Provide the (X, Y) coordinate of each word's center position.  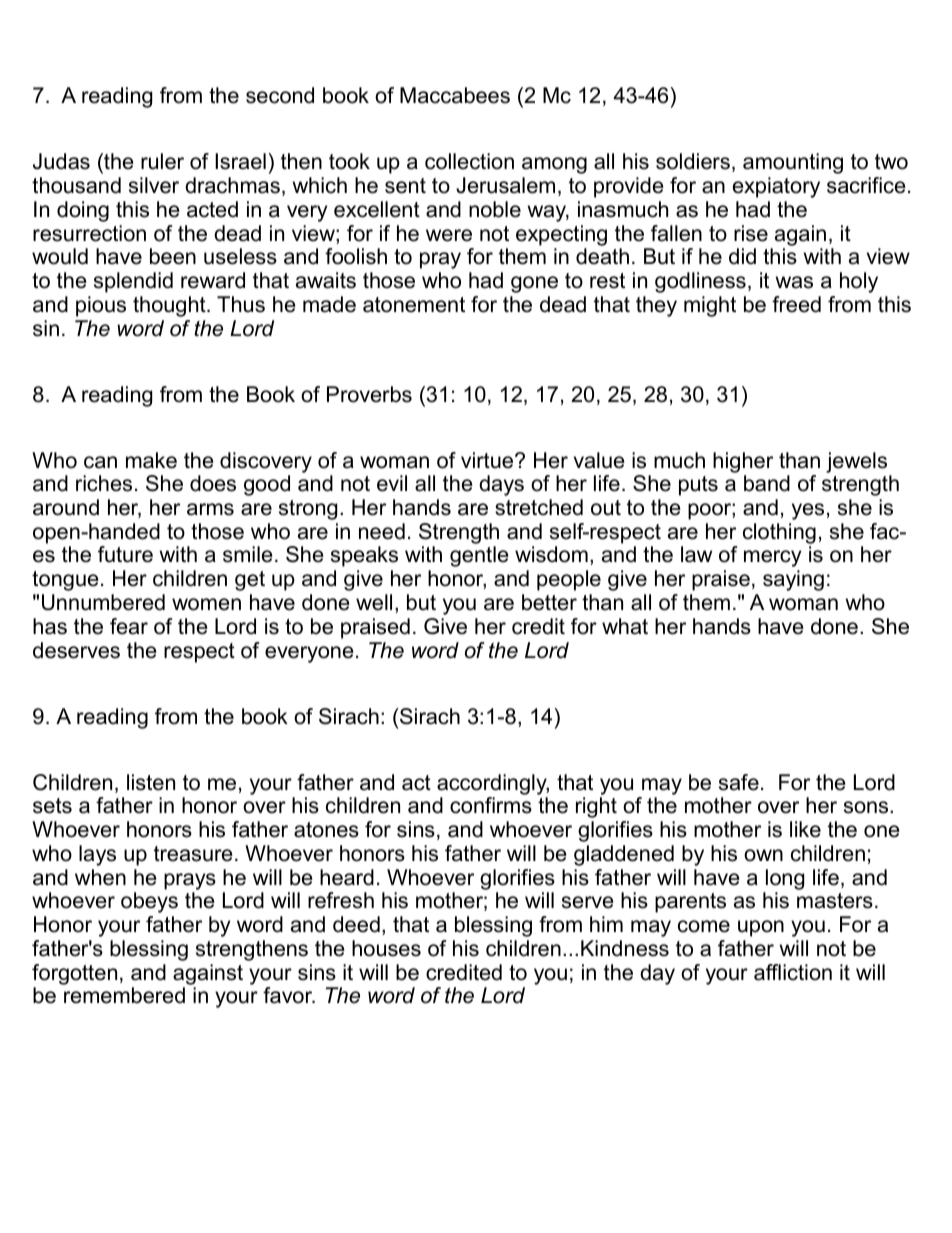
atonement (414, 305)
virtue (488, 460)
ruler (162, 161)
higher (743, 462)
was (794, 282)
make (151, 460)
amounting (793, 163)
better (549, 602)
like (805, 829)
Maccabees (455, 95)
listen (151, 782)
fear (129, 626)
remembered (124, 995)
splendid (133, 282)
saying (793, 580)
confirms (491, 805)
